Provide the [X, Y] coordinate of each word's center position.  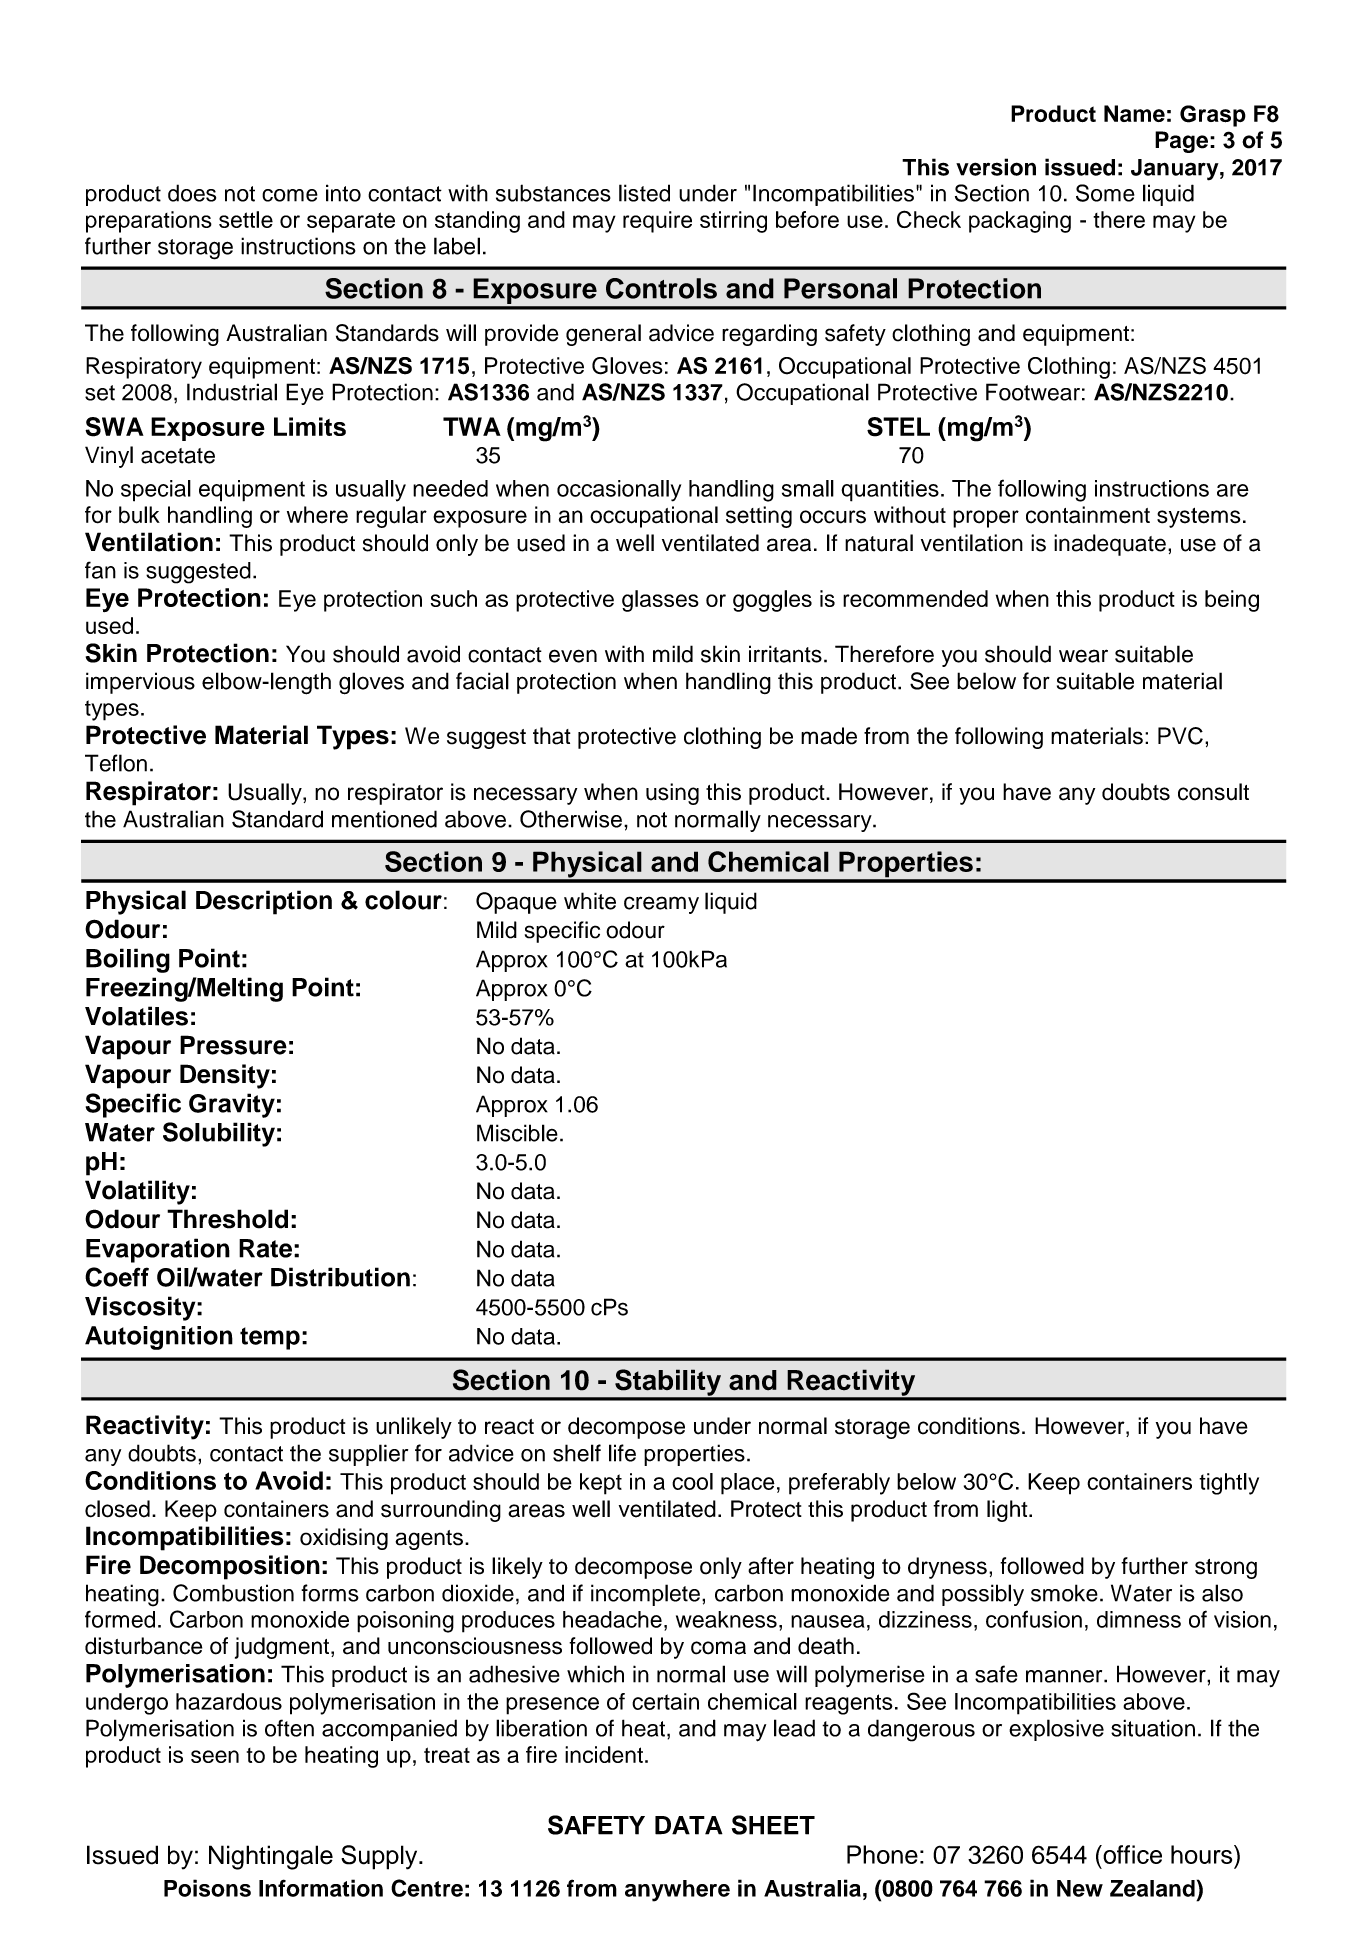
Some [1105, 193]
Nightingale [271, 1857]
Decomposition [230, 1567]
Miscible [517, 1133]
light [1008, 1511]
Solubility [219, 1134]
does [192, 193]
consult [1213, 792]
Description [264, 902]
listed [644, 193]
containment [1088, 515]
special [156, 491]
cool [692, 1481]
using [672, 794]
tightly [1229, 1484]
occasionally [619, 491]
